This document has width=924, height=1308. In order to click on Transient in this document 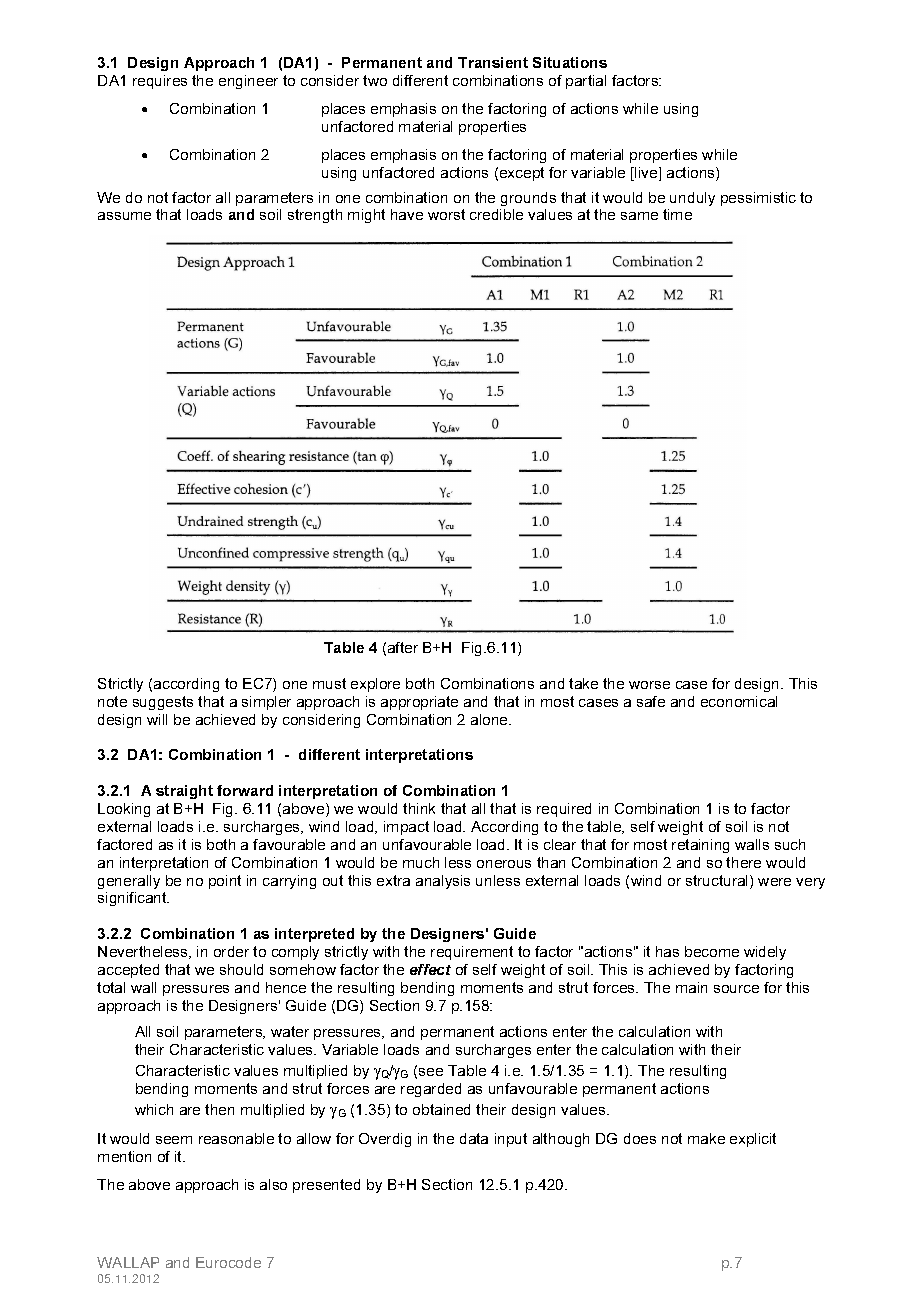, I will do `click(493, 62)`.
